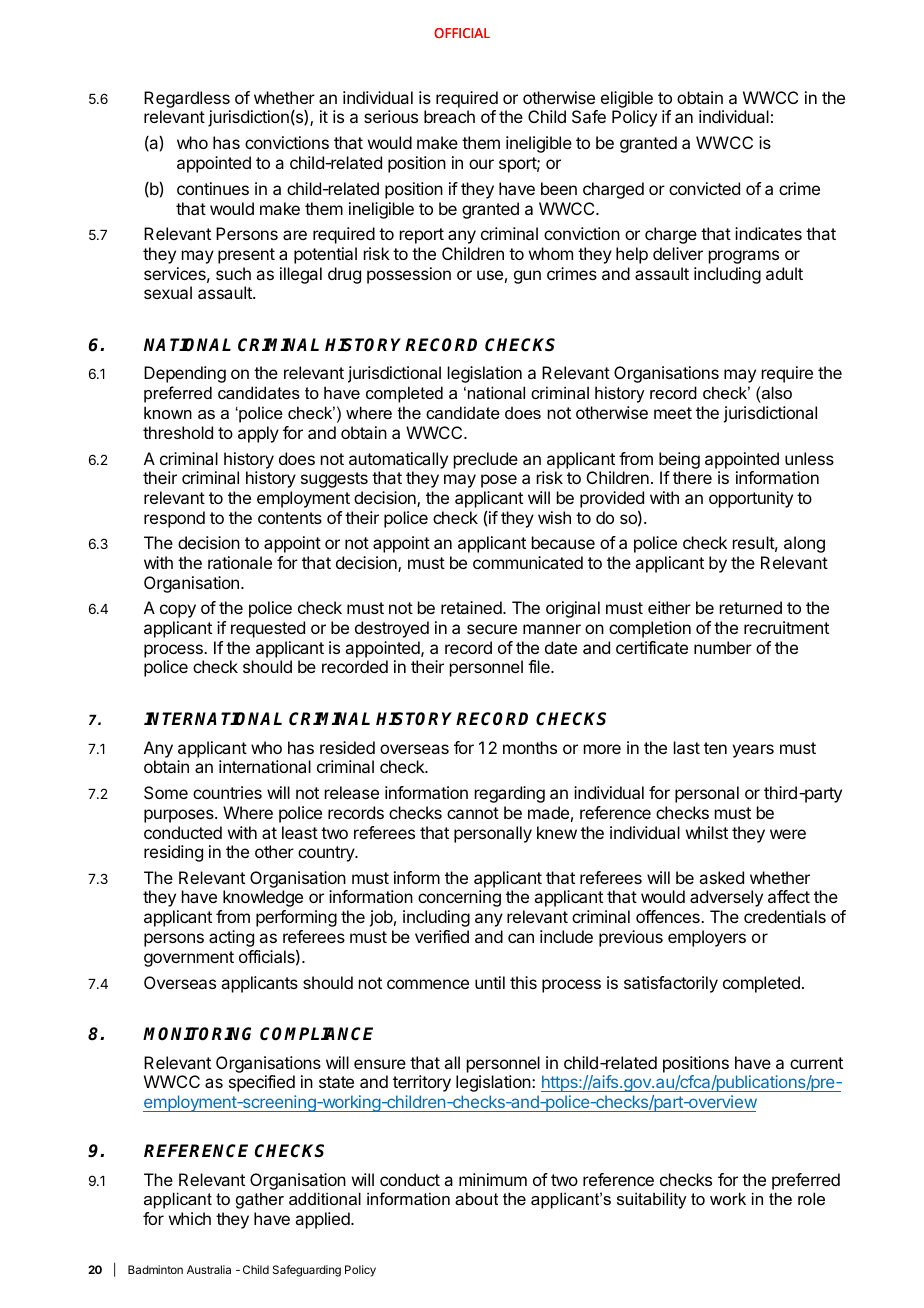  I want to click on Regardless, so click(187, 99).
